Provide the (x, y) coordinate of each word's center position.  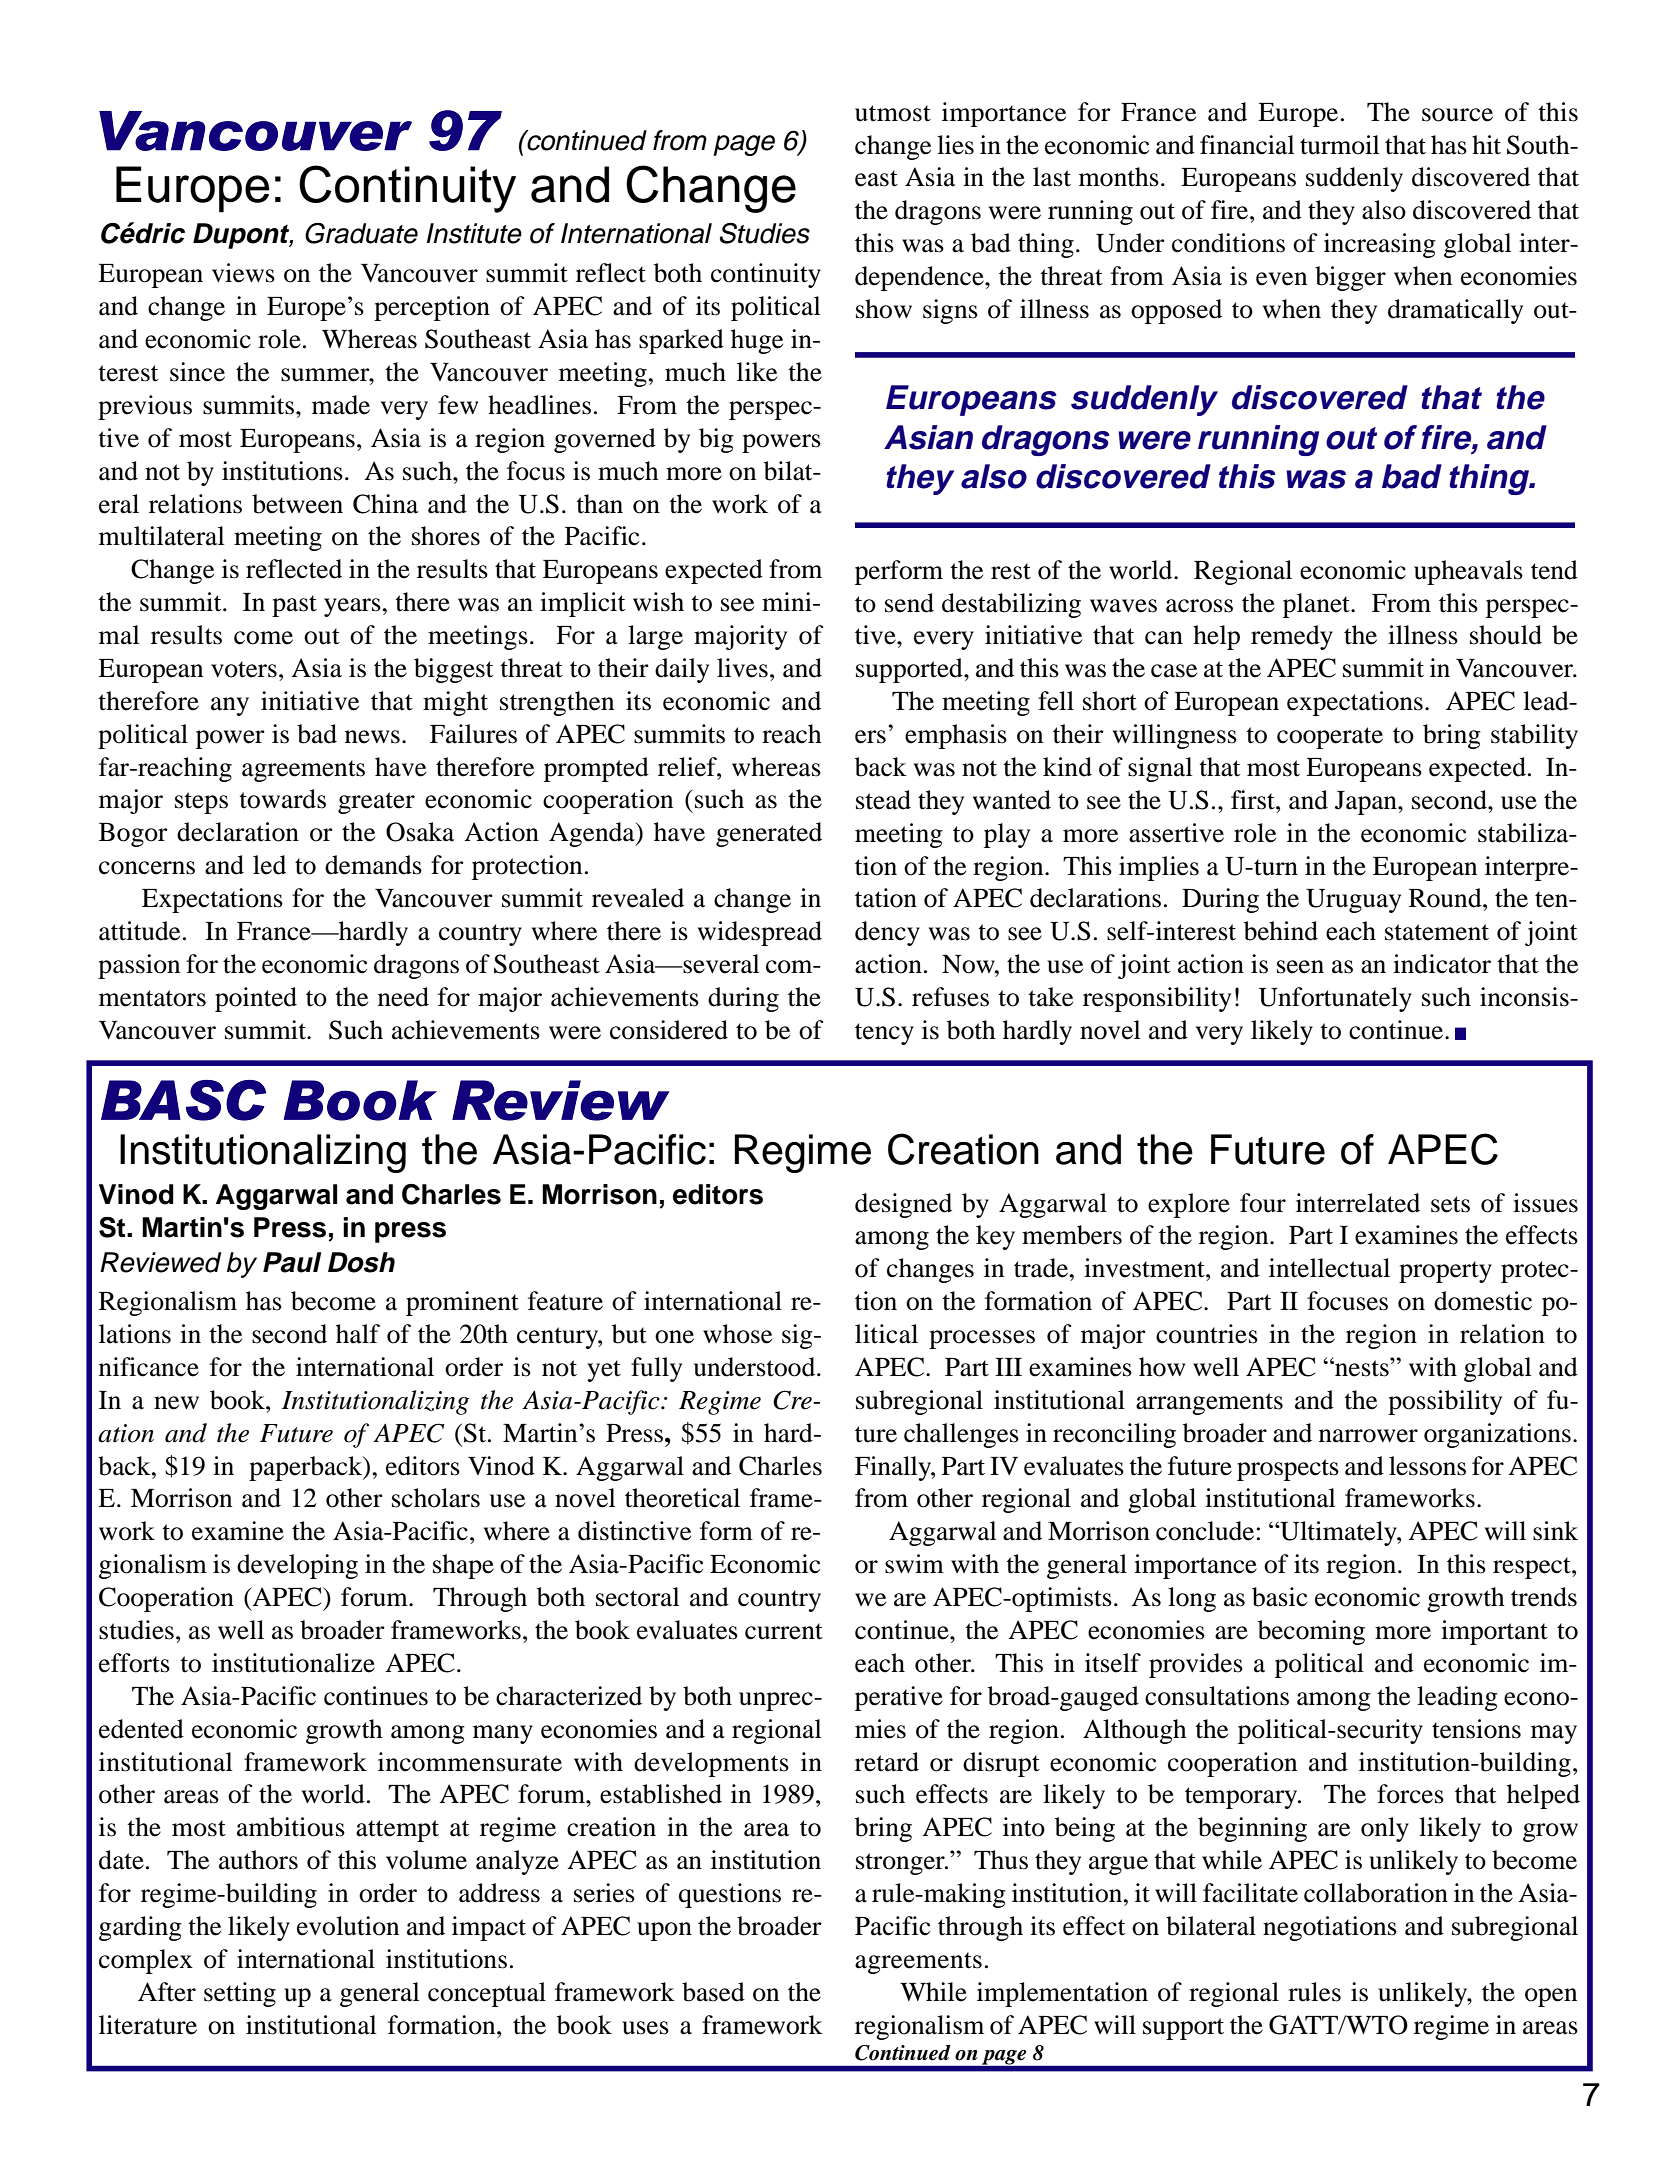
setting (240, 1994)
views (243, 273)
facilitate (1250, 1893)
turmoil (1340, 145)
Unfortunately (1335, 999)
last (1052, 177)
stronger (901, 1864)
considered (669, 1030)
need (403, 997)
